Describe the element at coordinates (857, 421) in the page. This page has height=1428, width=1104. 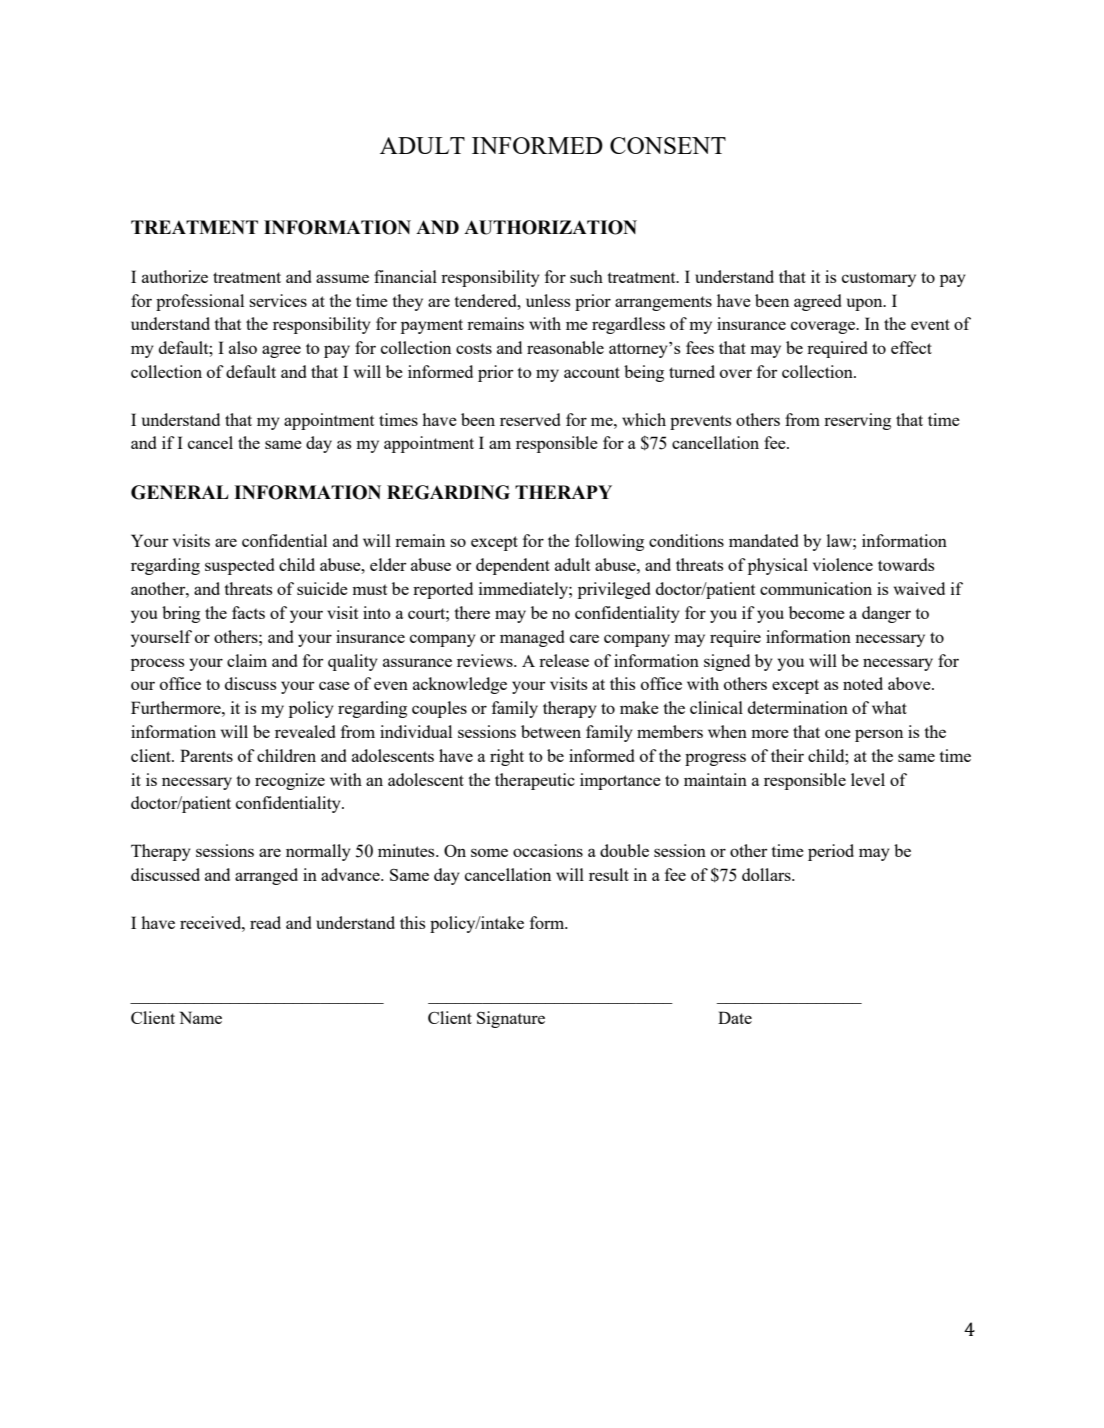
I see `reserving` at that location.
